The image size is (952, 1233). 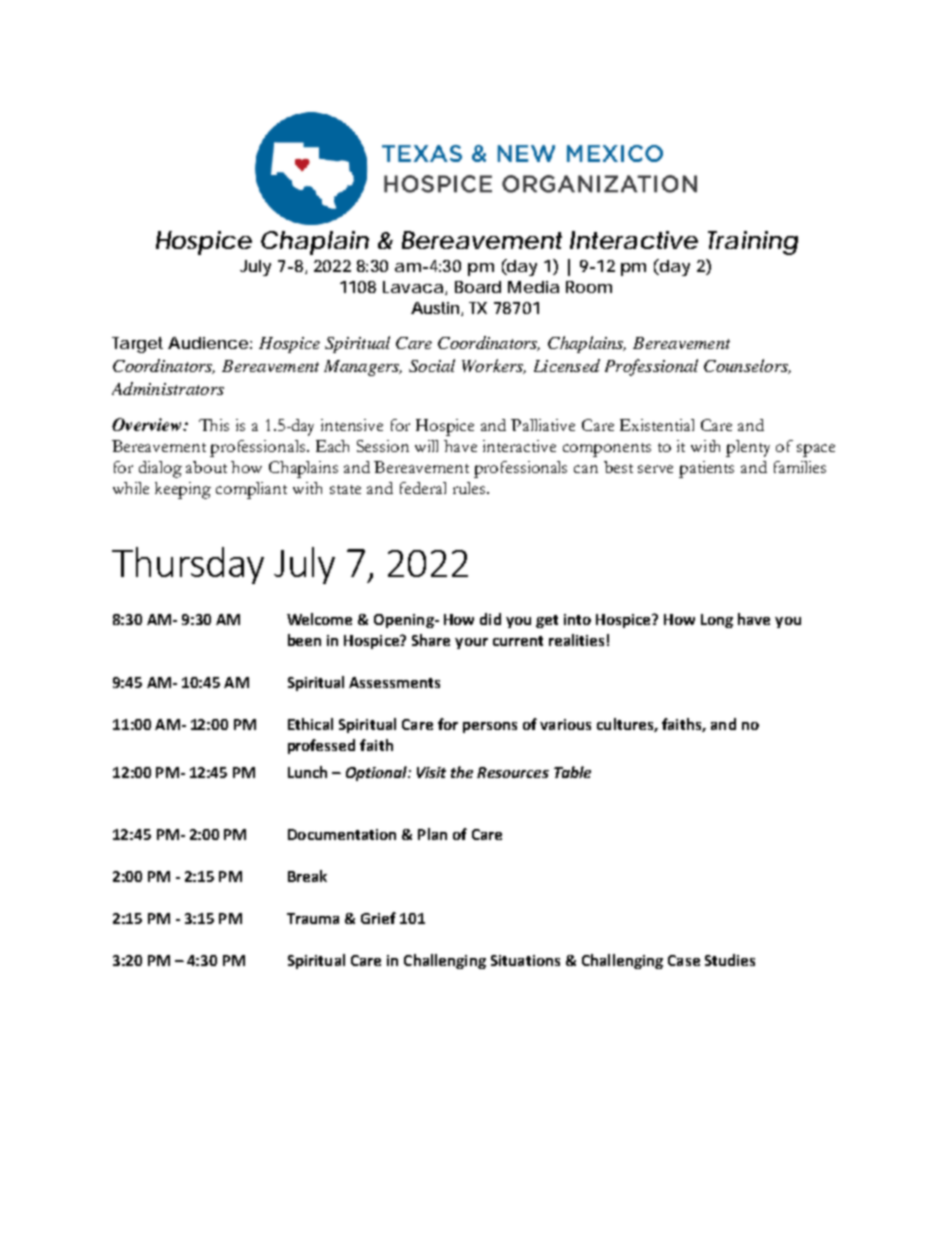 What do you see at coordinates (304, 640) in the screenshot?
I see `been` at bounding box center [304, 640].
